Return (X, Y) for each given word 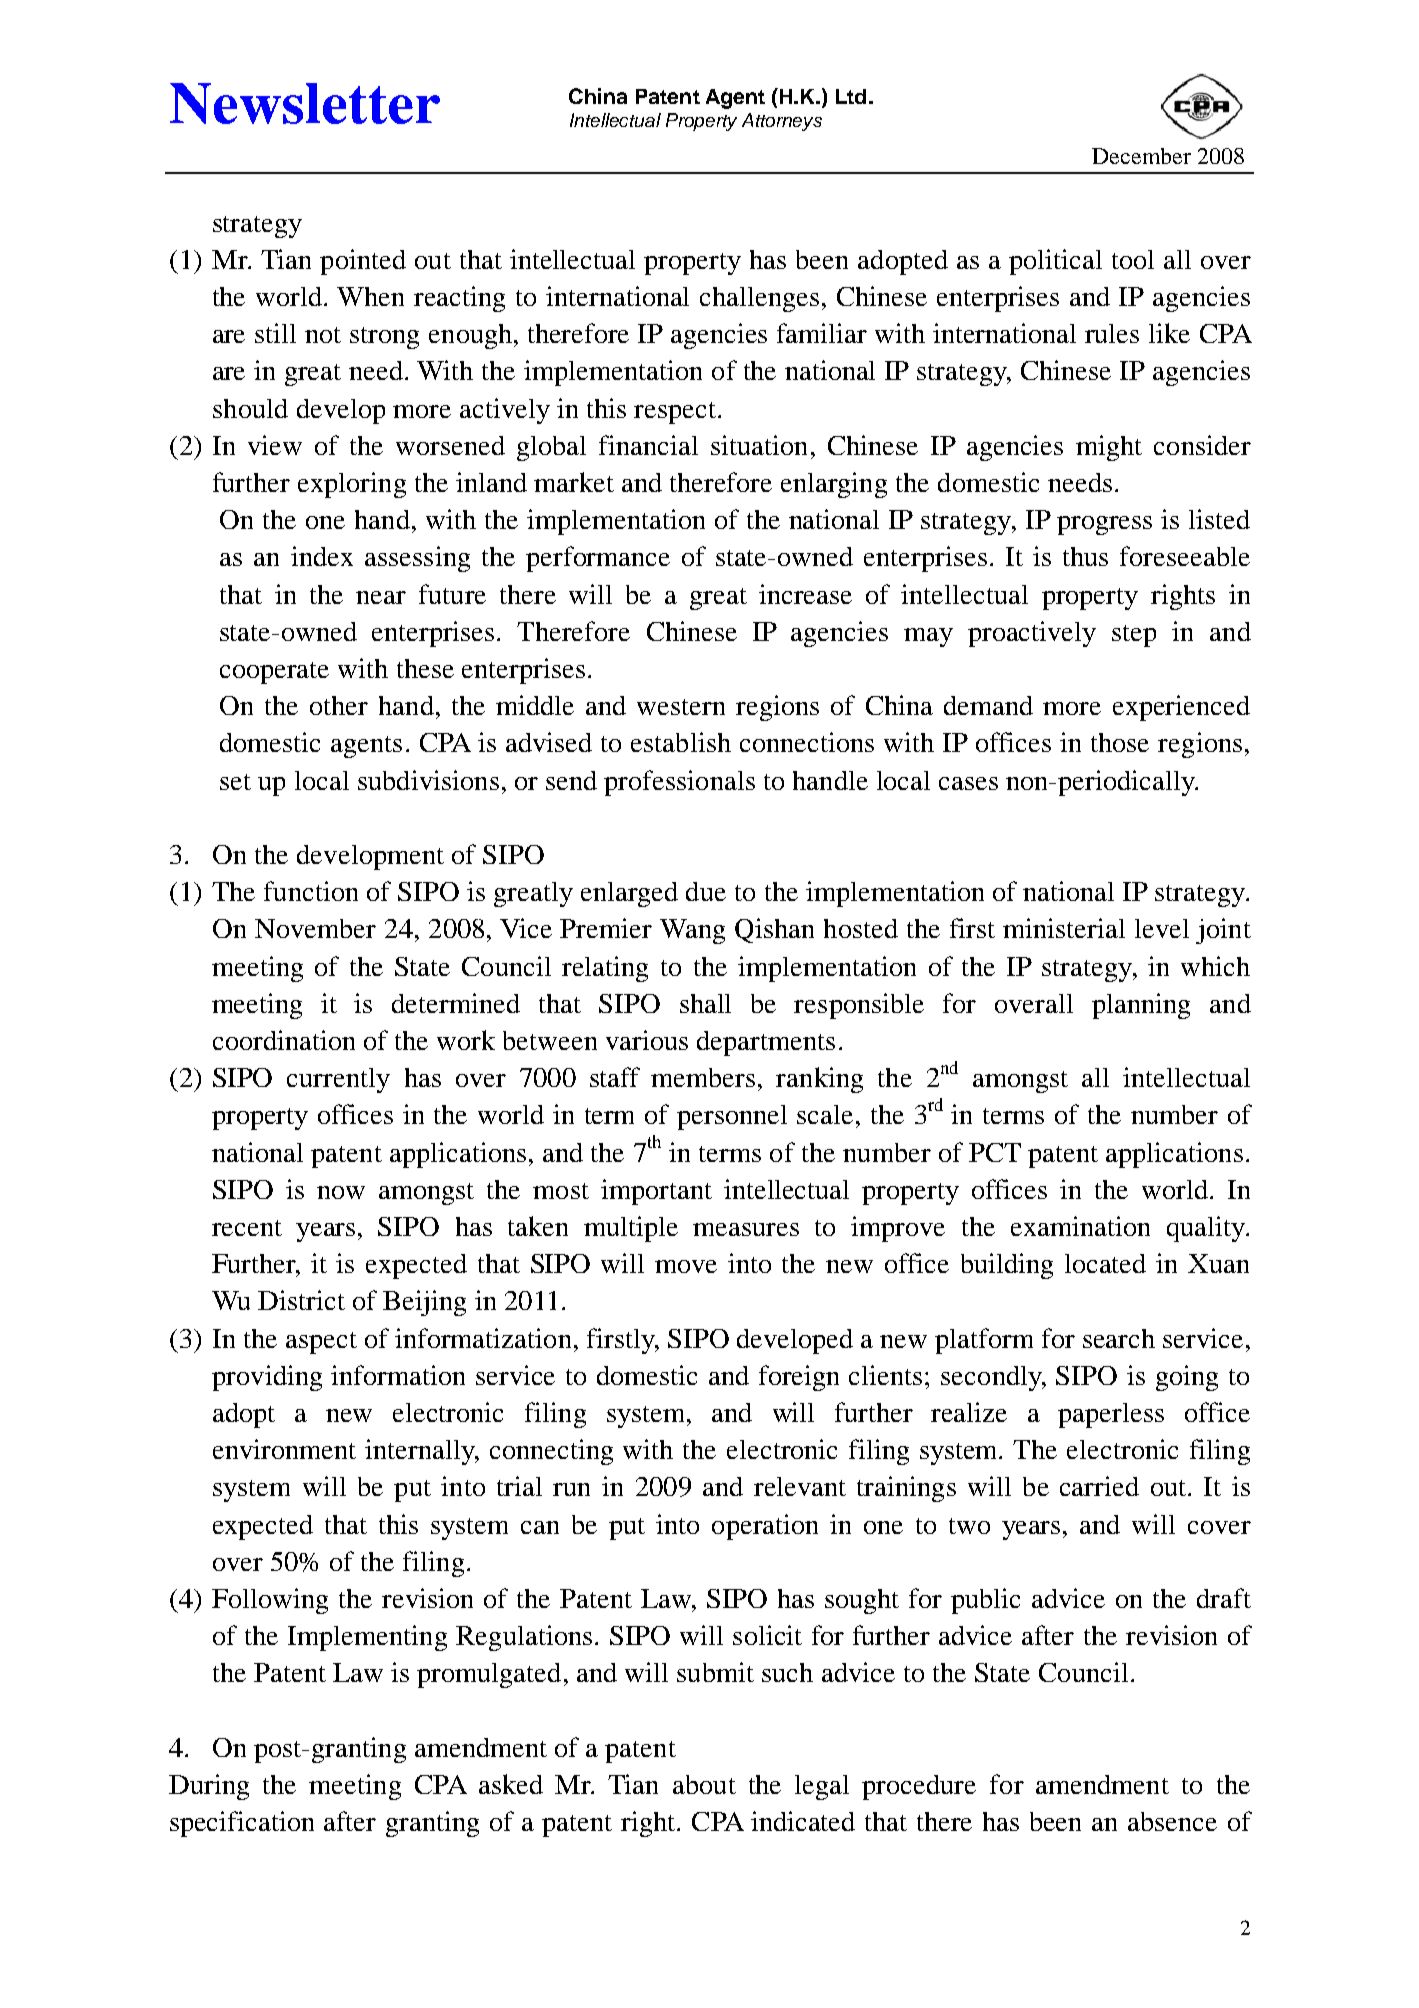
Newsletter (305, 103)
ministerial (1064, 928)
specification (242, 1824)
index (322, 556)
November (315, 928)
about (704, 1784)
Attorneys (782, 122)
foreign (799, 1378)
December (1141, 156)
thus (1085, 556)
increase (805, 594)
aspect (321, 1343)
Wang (692, 931)
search (1119, 1338)
